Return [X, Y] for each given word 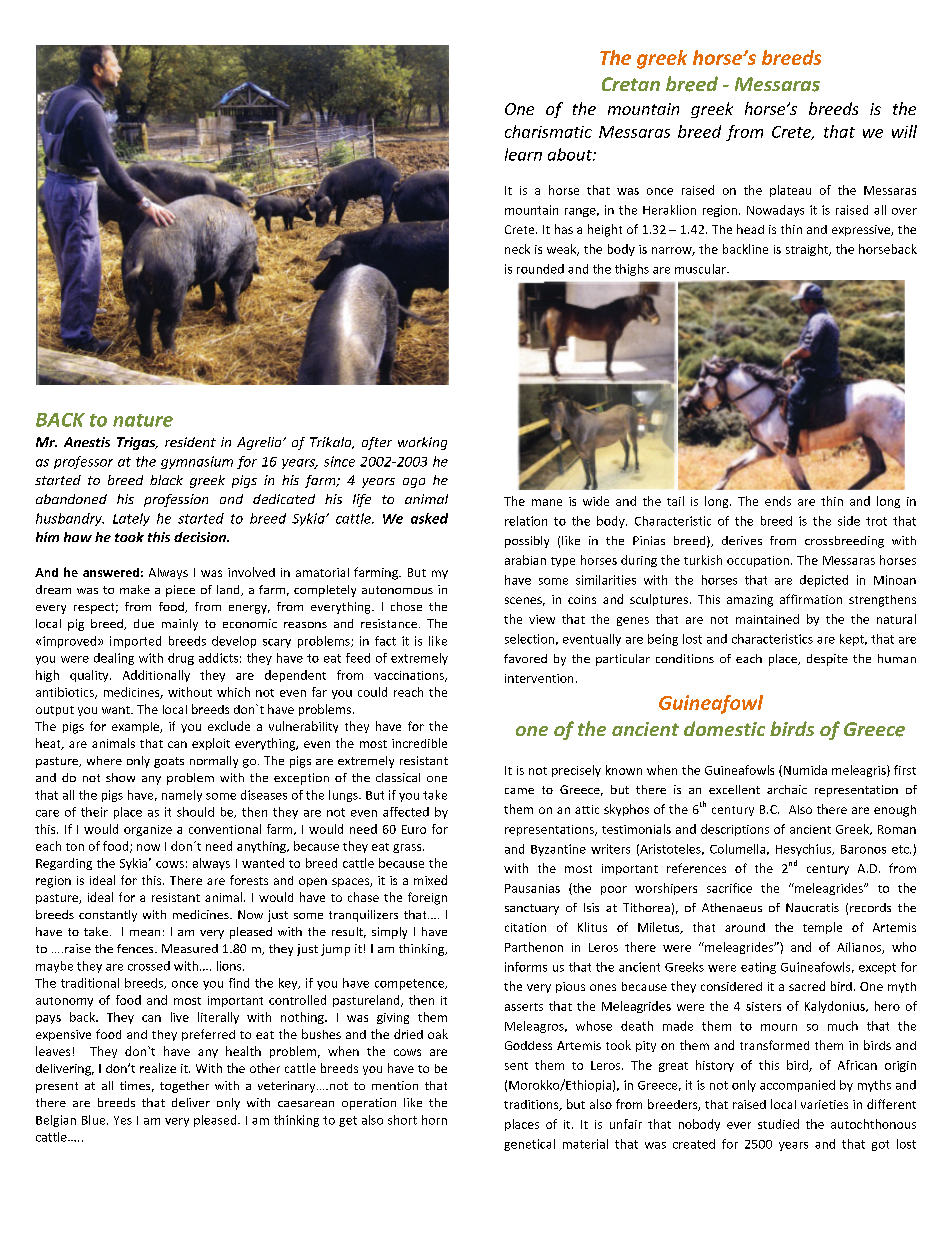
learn [523, 154]
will [904, 131]
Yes [123, 1120]
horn [434, 1120]
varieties [824, 1104]
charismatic [548, 131]
